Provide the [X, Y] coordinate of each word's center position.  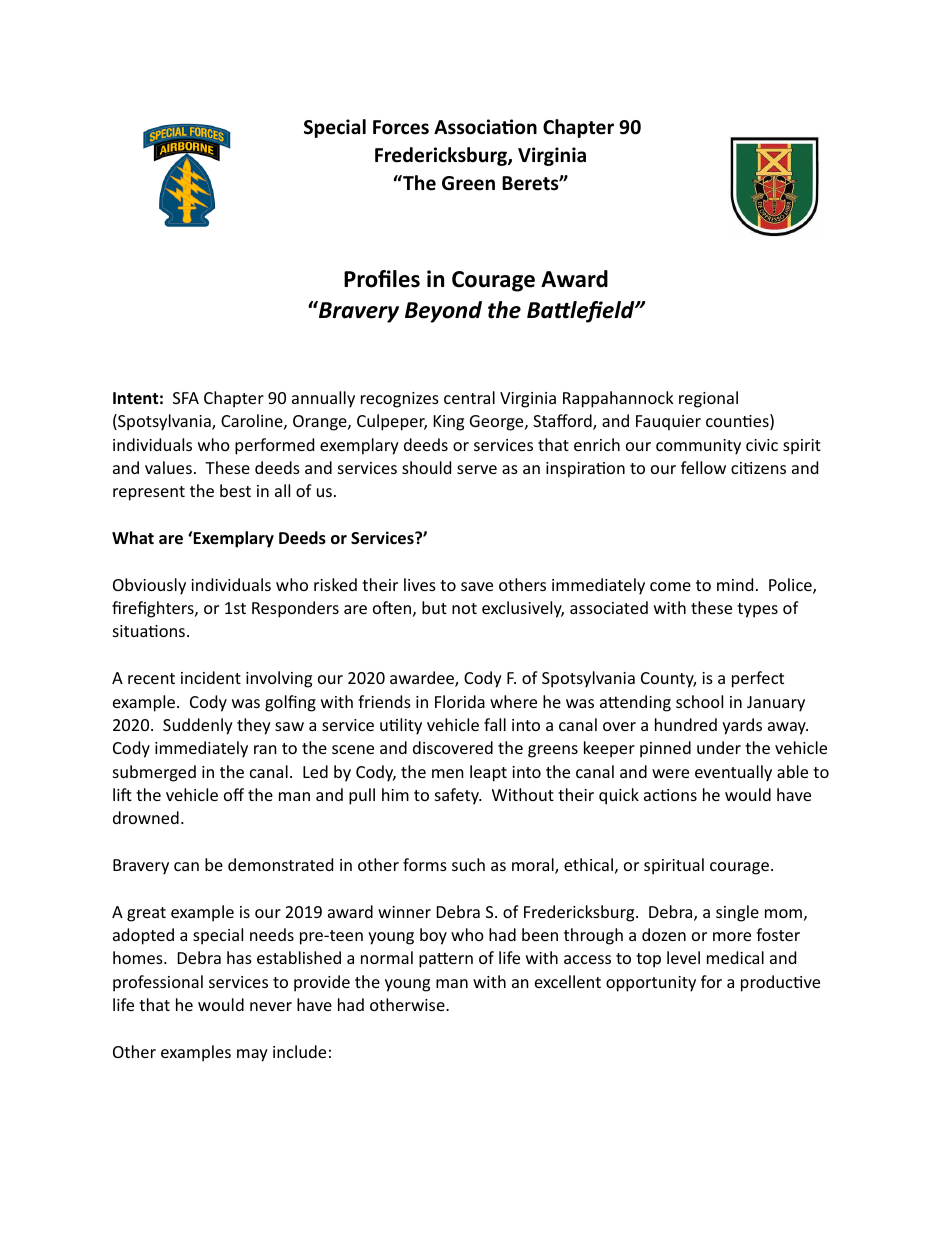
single [737, 913]
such [468, 864]
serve [477, 469]
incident [211, 677]
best [235, 490]
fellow [703, 467]
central [469, 397]
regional [708, 399]
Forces [401, 127]
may [252, 1055]
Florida [460, 701]
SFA [186, 398]
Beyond [443, 312]
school [699, 701]
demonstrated [280, 864]
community [698, 447]
